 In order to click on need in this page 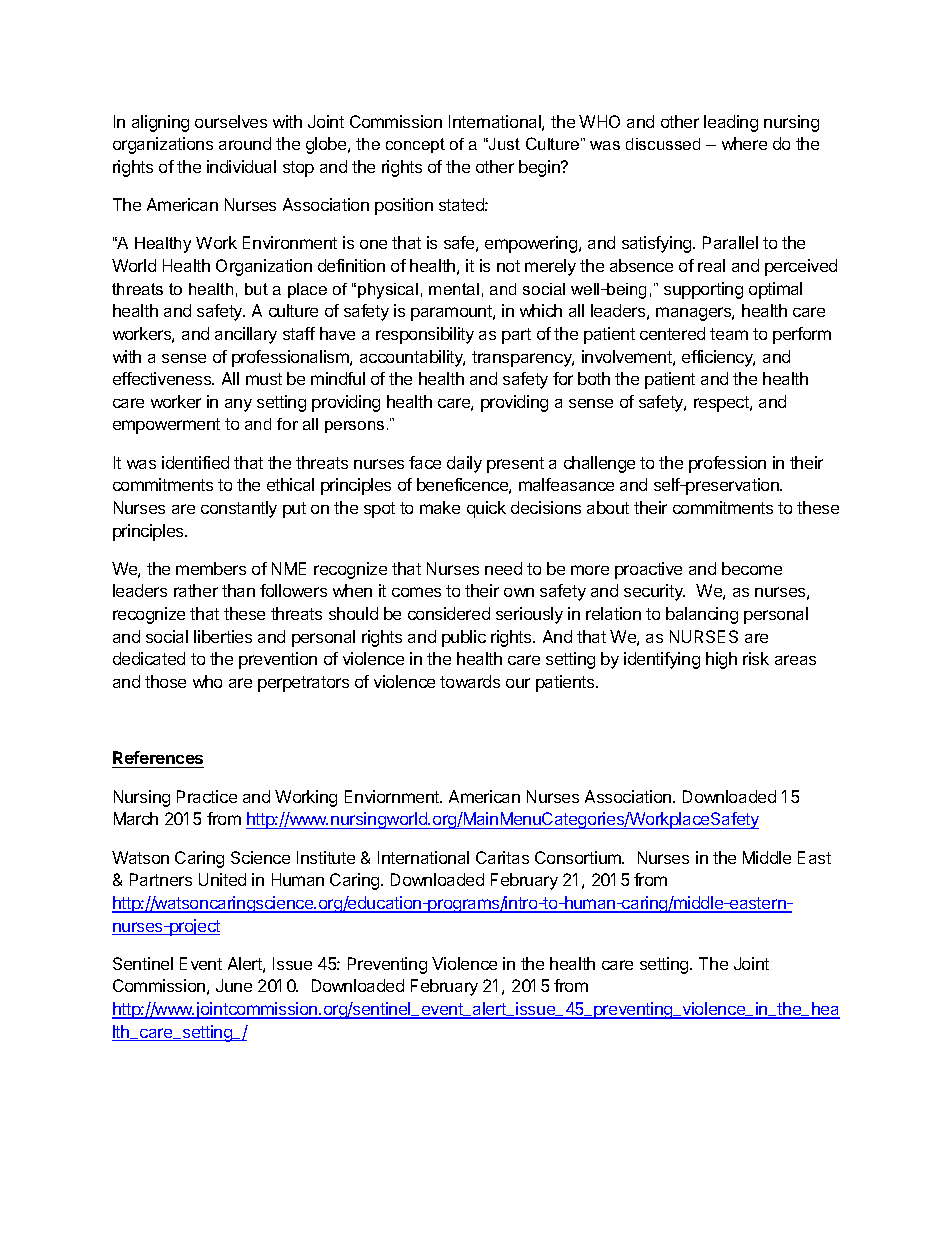, I will do `click(503, 568)`.
